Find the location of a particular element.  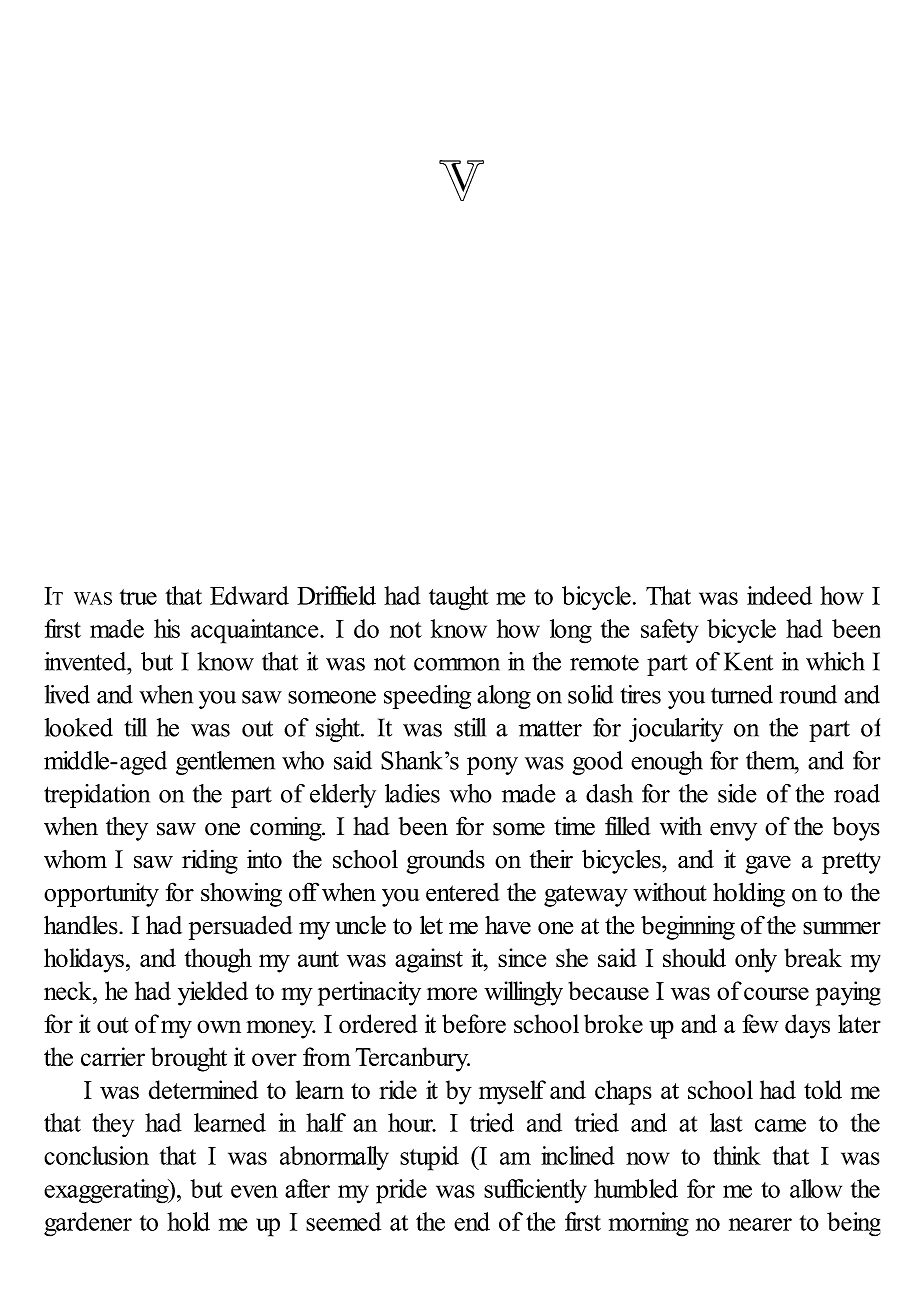

gentlemen is located at coordinates (225, 763).
